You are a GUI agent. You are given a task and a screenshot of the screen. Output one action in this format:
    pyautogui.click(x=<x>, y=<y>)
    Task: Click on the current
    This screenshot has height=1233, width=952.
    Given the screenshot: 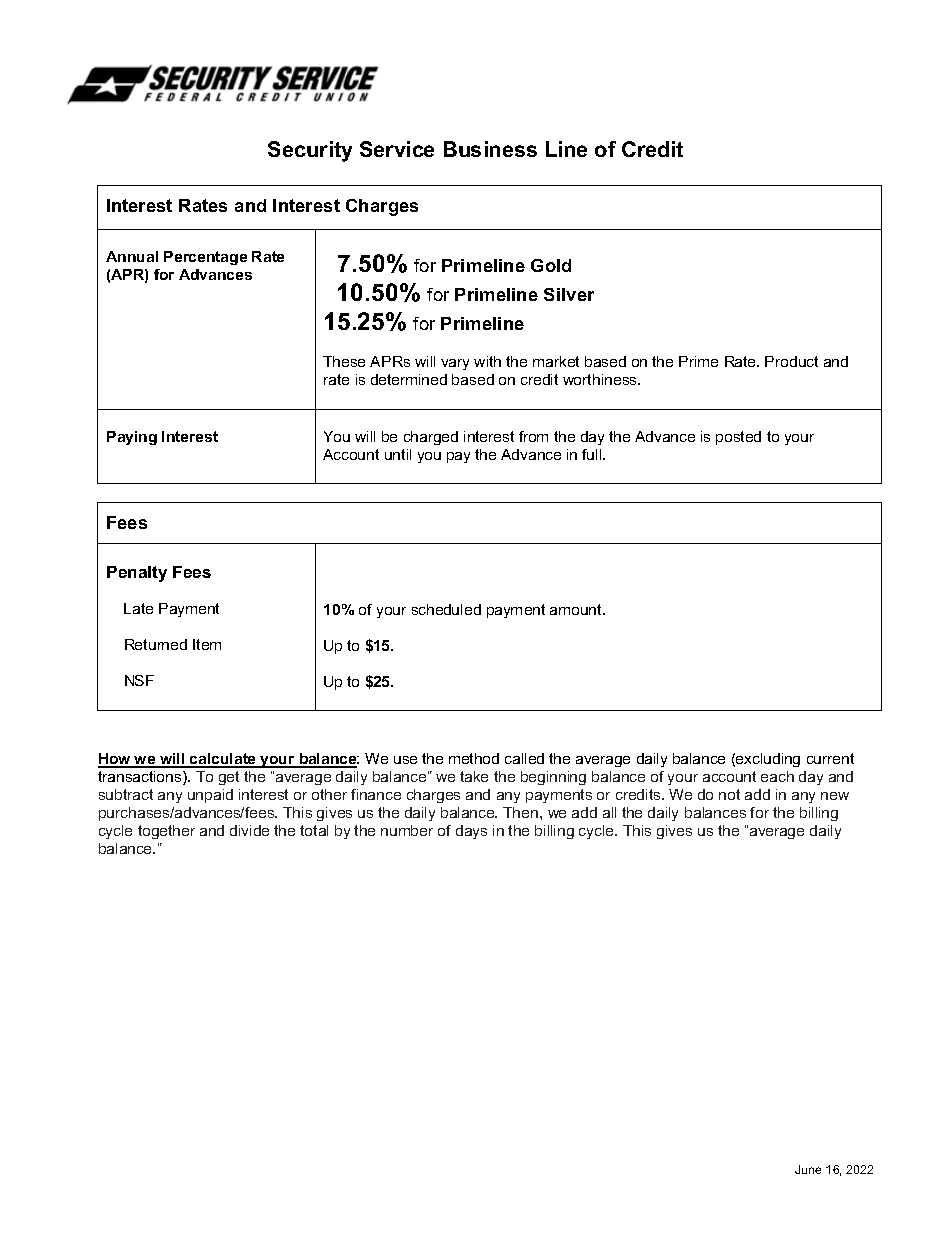 What is the action you would take?
    pyautogui.click(x=830, y=758)
